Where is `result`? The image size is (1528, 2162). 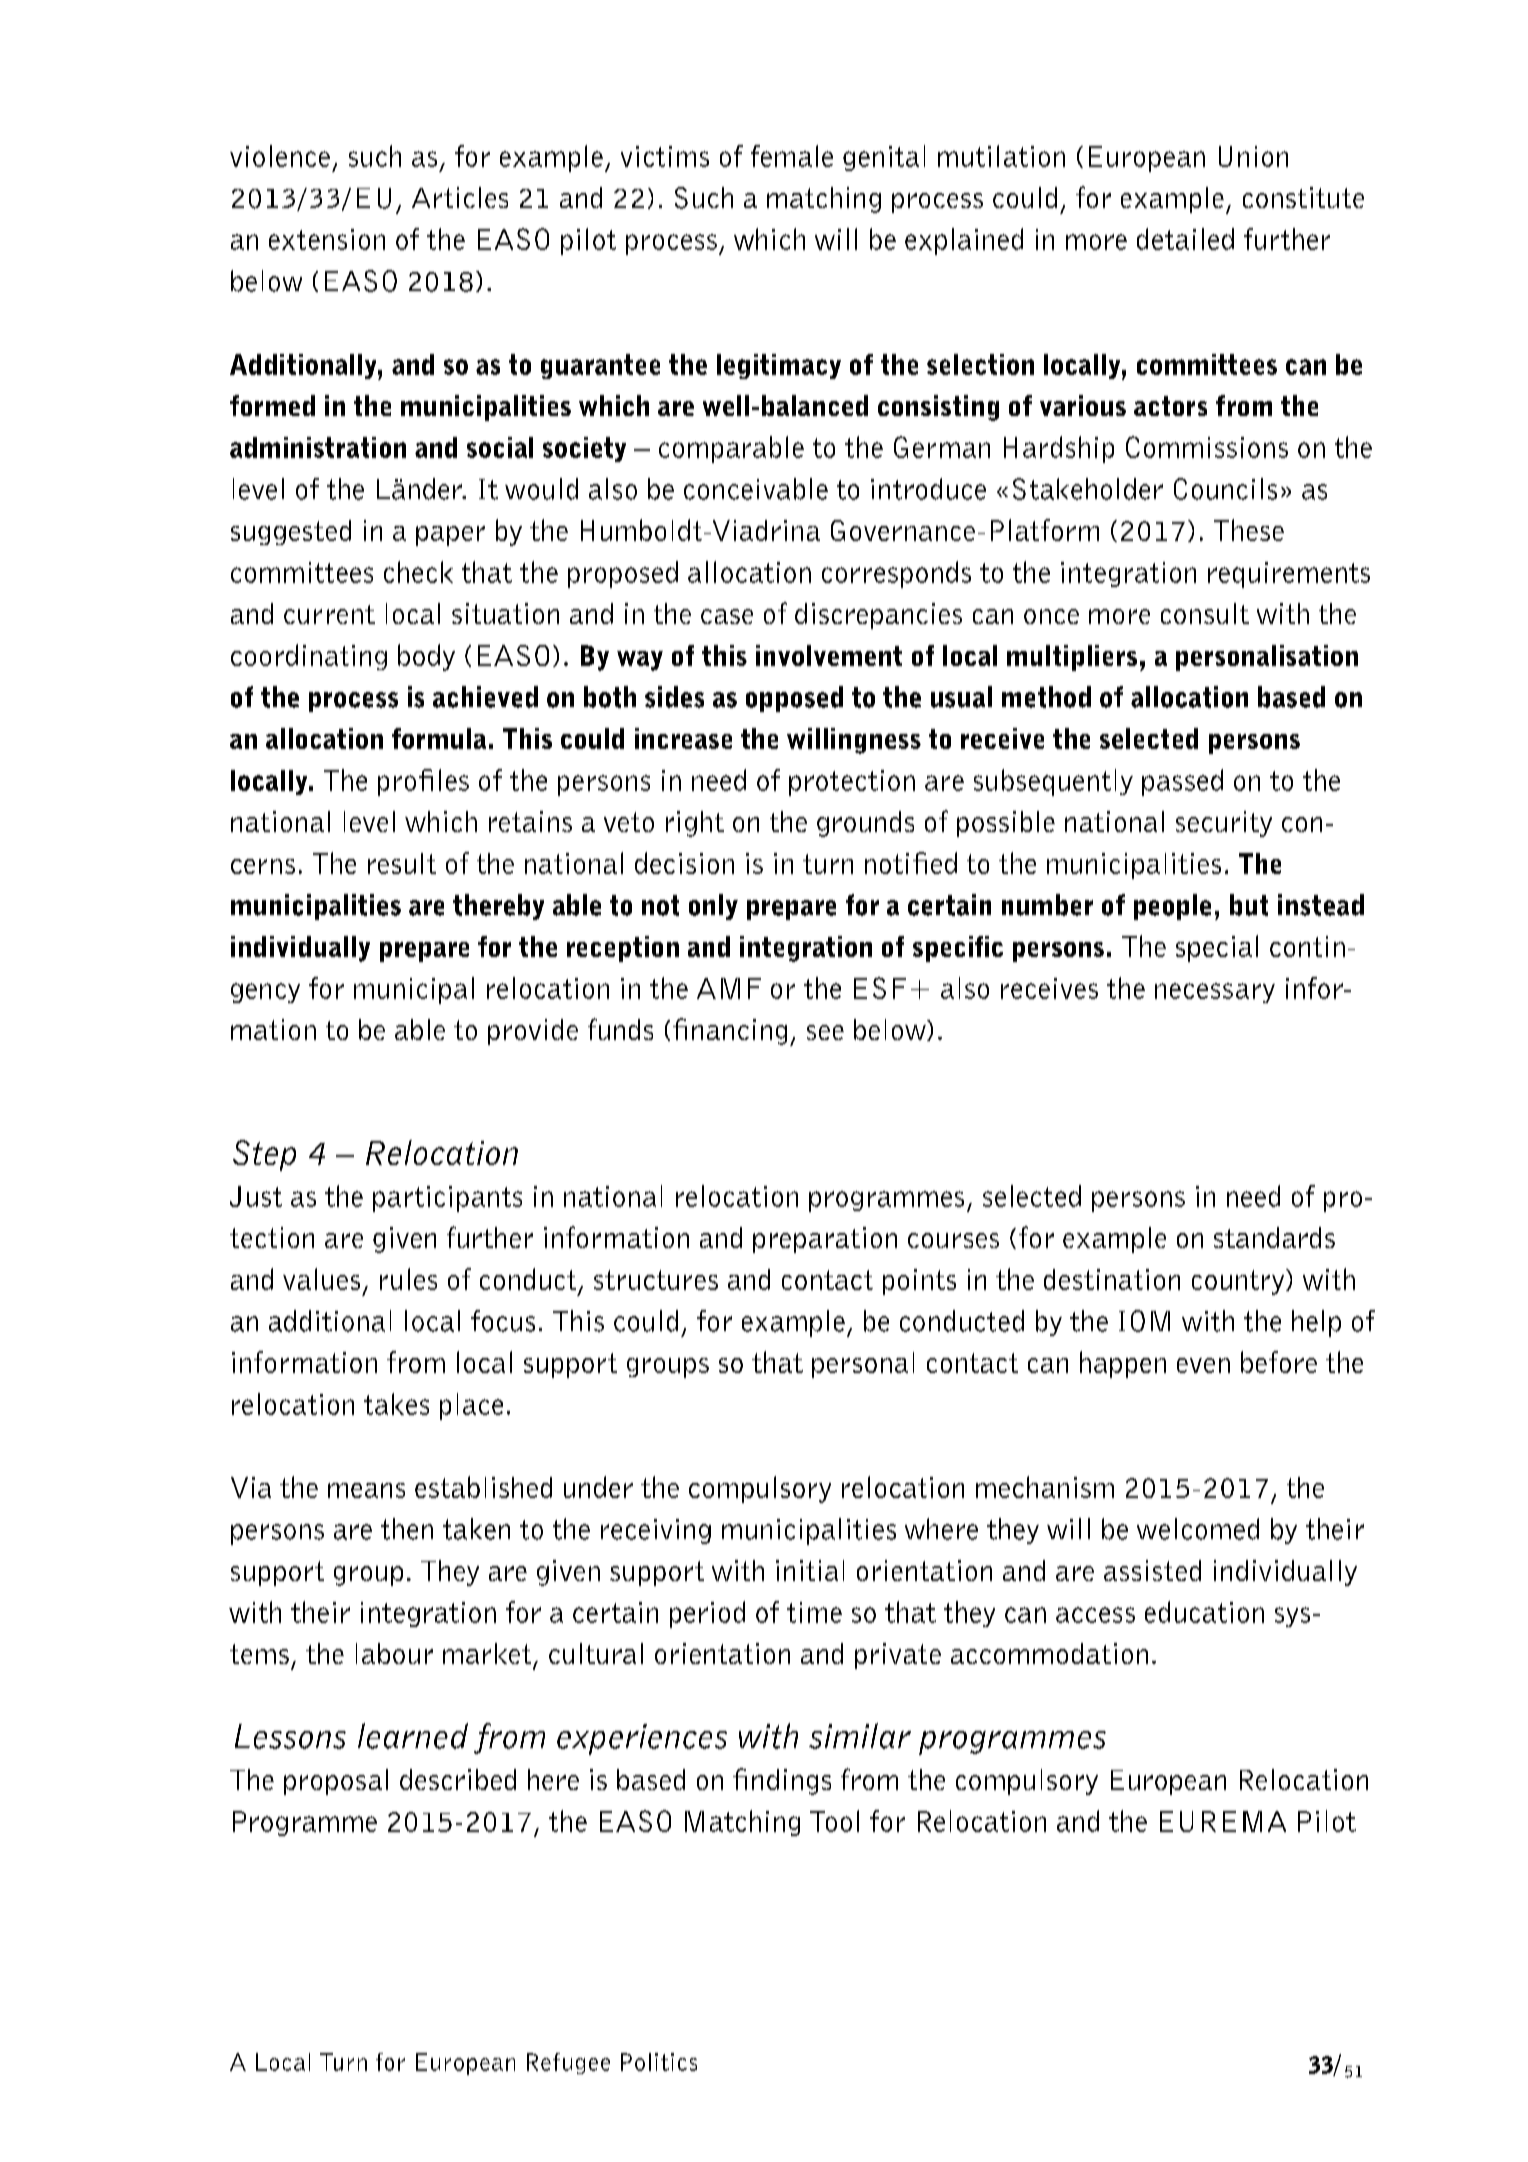
result is located at coordinates (402, 863).
